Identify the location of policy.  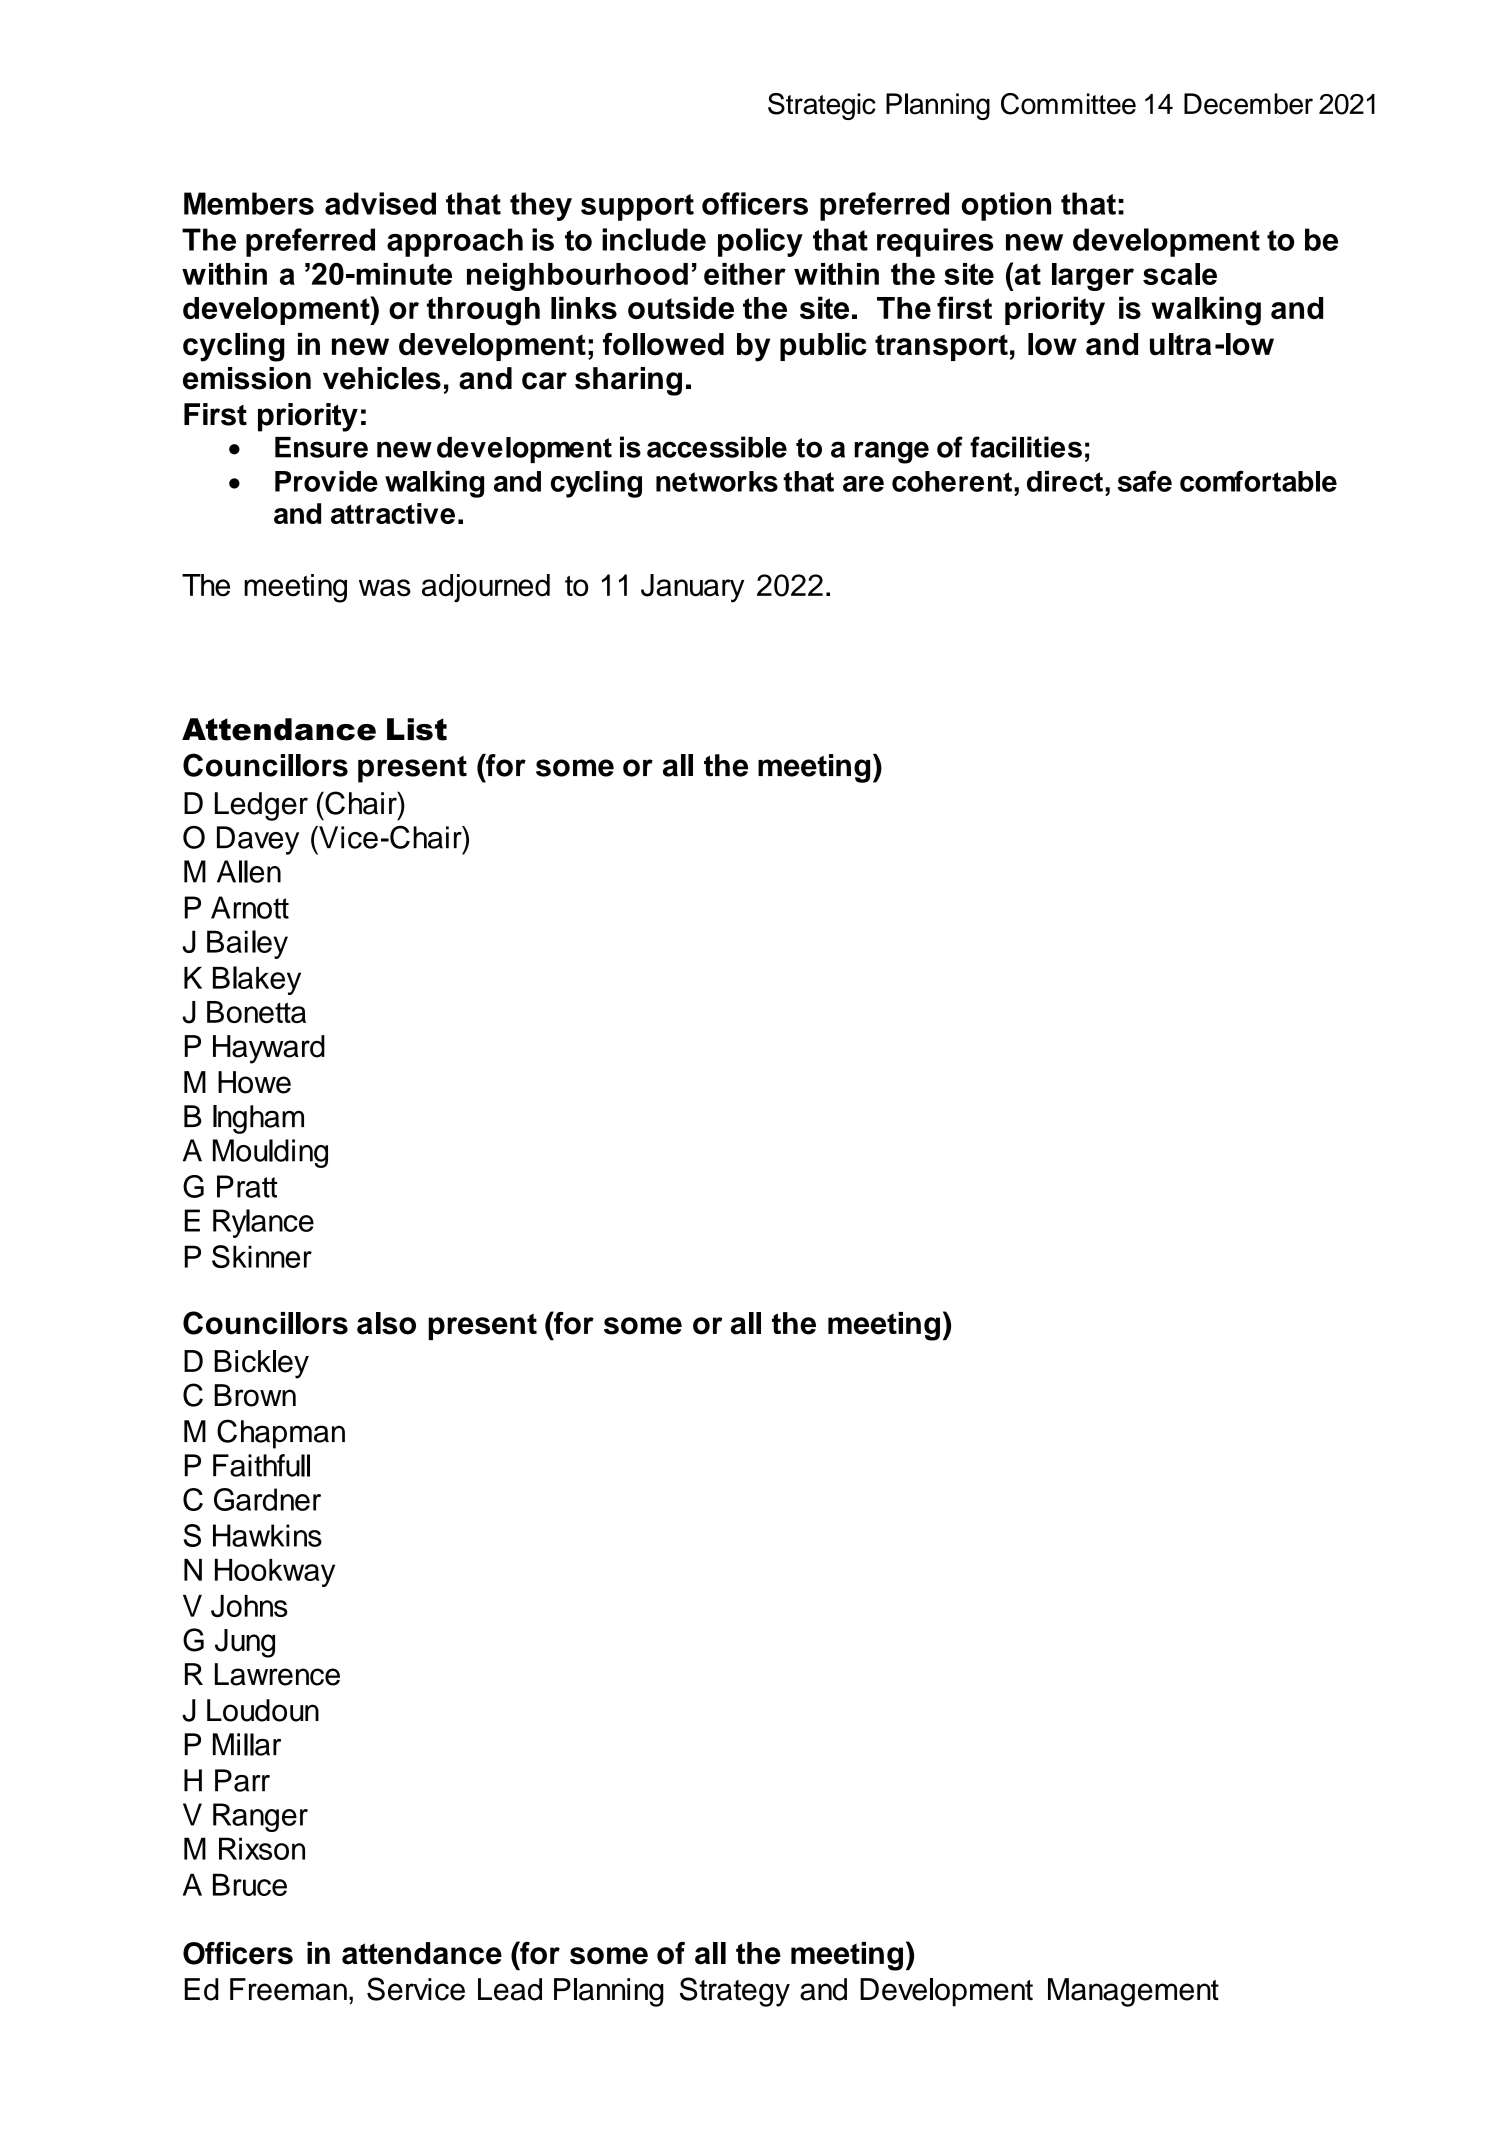
(760, 242).
